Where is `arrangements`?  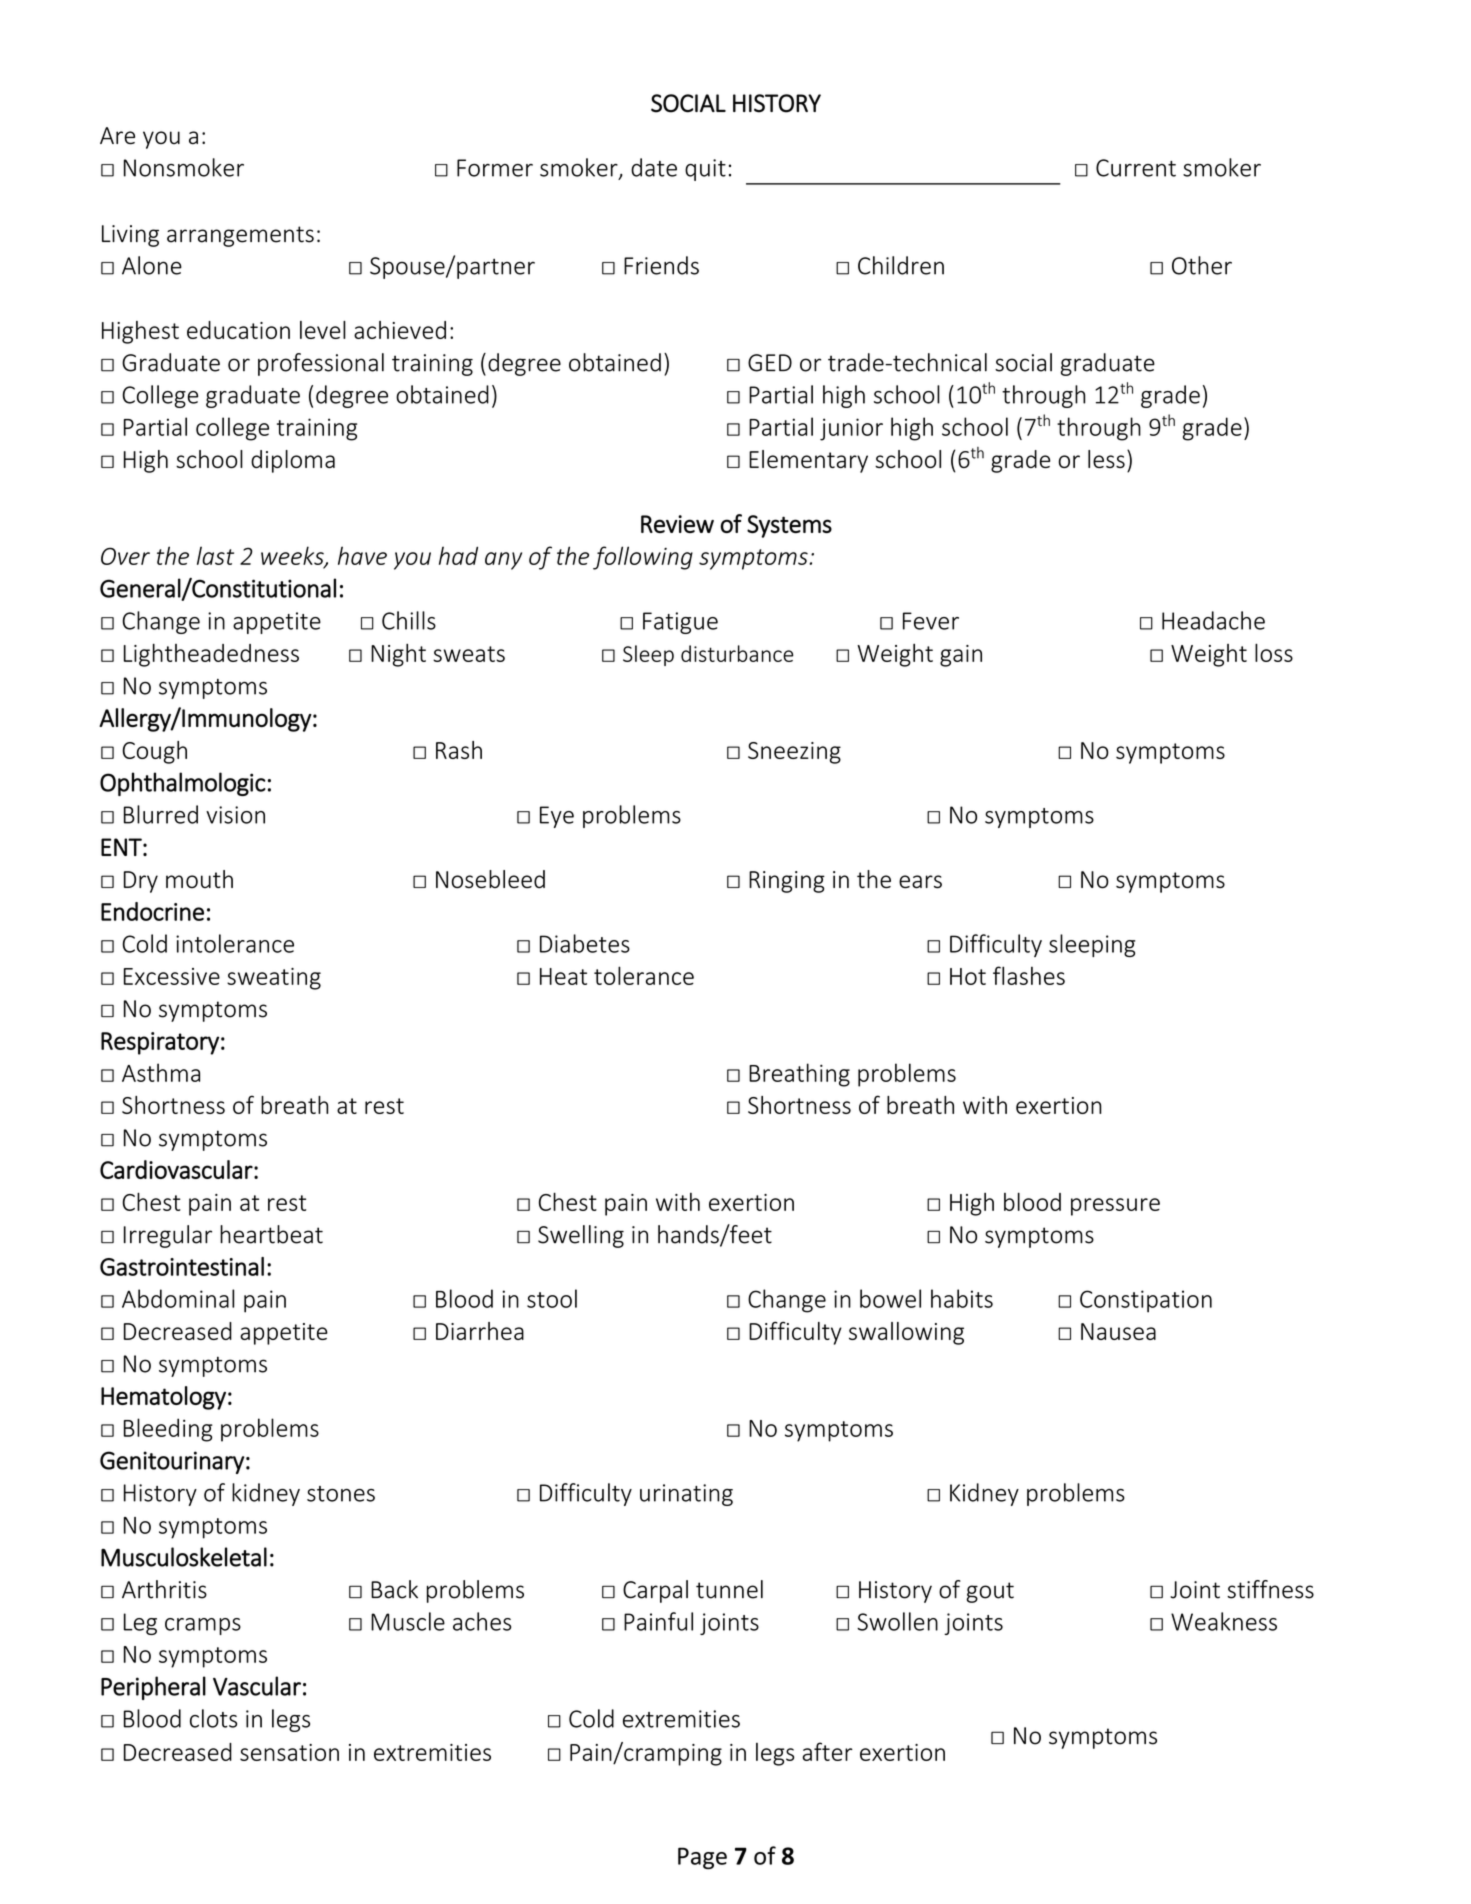
arrangements is located at coordinates (240, 236).
